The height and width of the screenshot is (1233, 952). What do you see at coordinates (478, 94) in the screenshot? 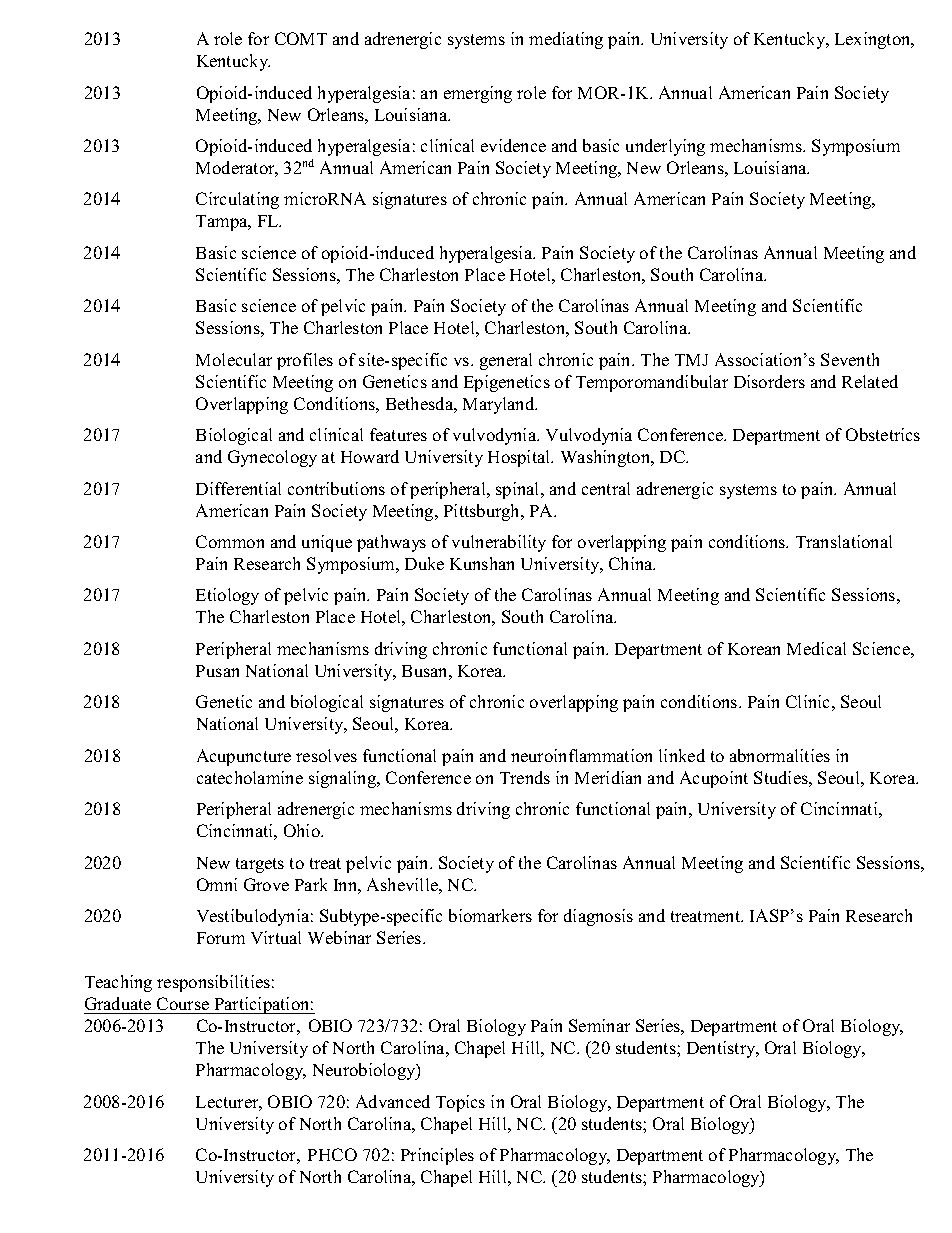
I see `emerging` at bounding box center [478, 94].
